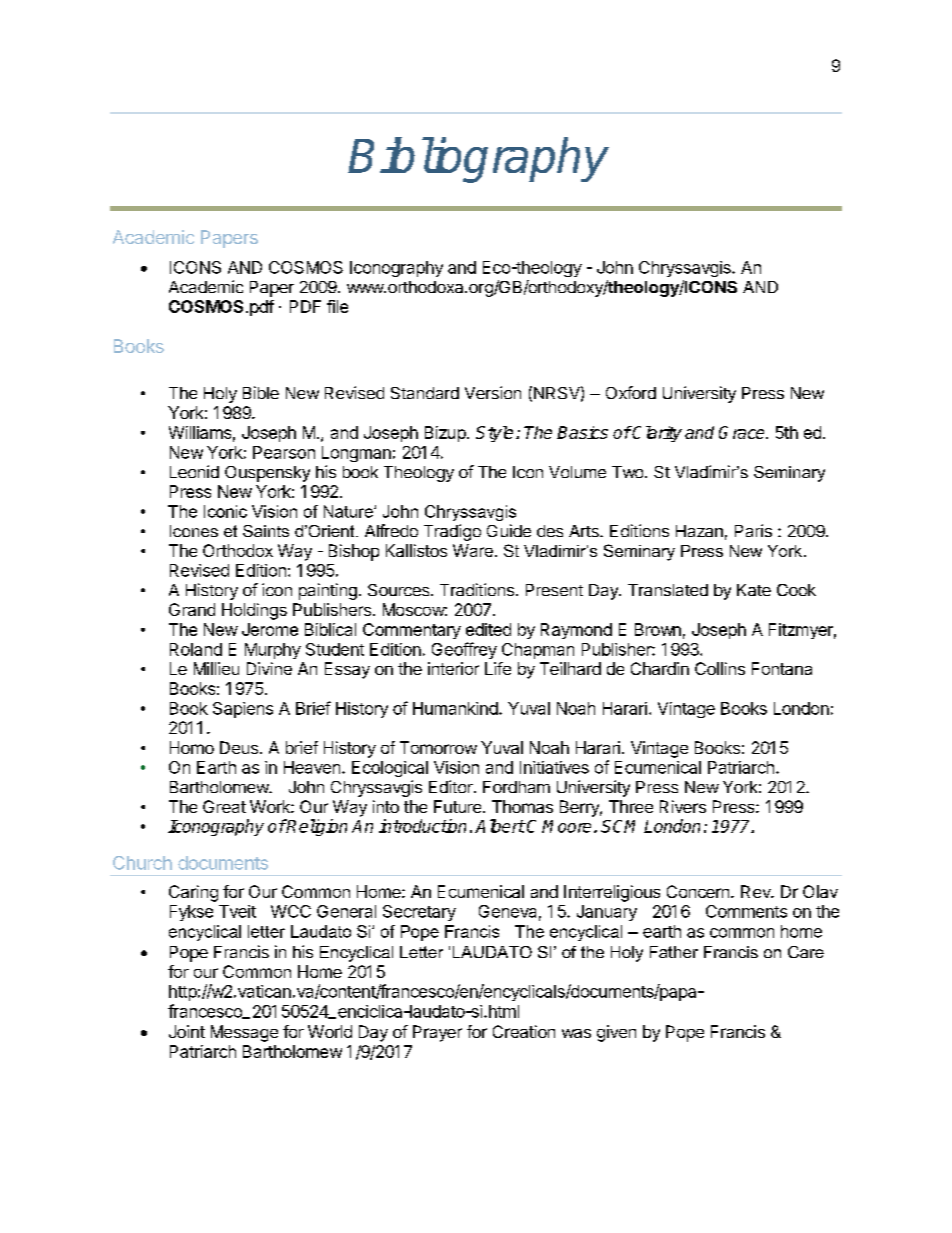 This screenshot has width=952, height=1233. Describe the element at coordinates (743, 432) in the screenshot. I see `Grace` at that location.
